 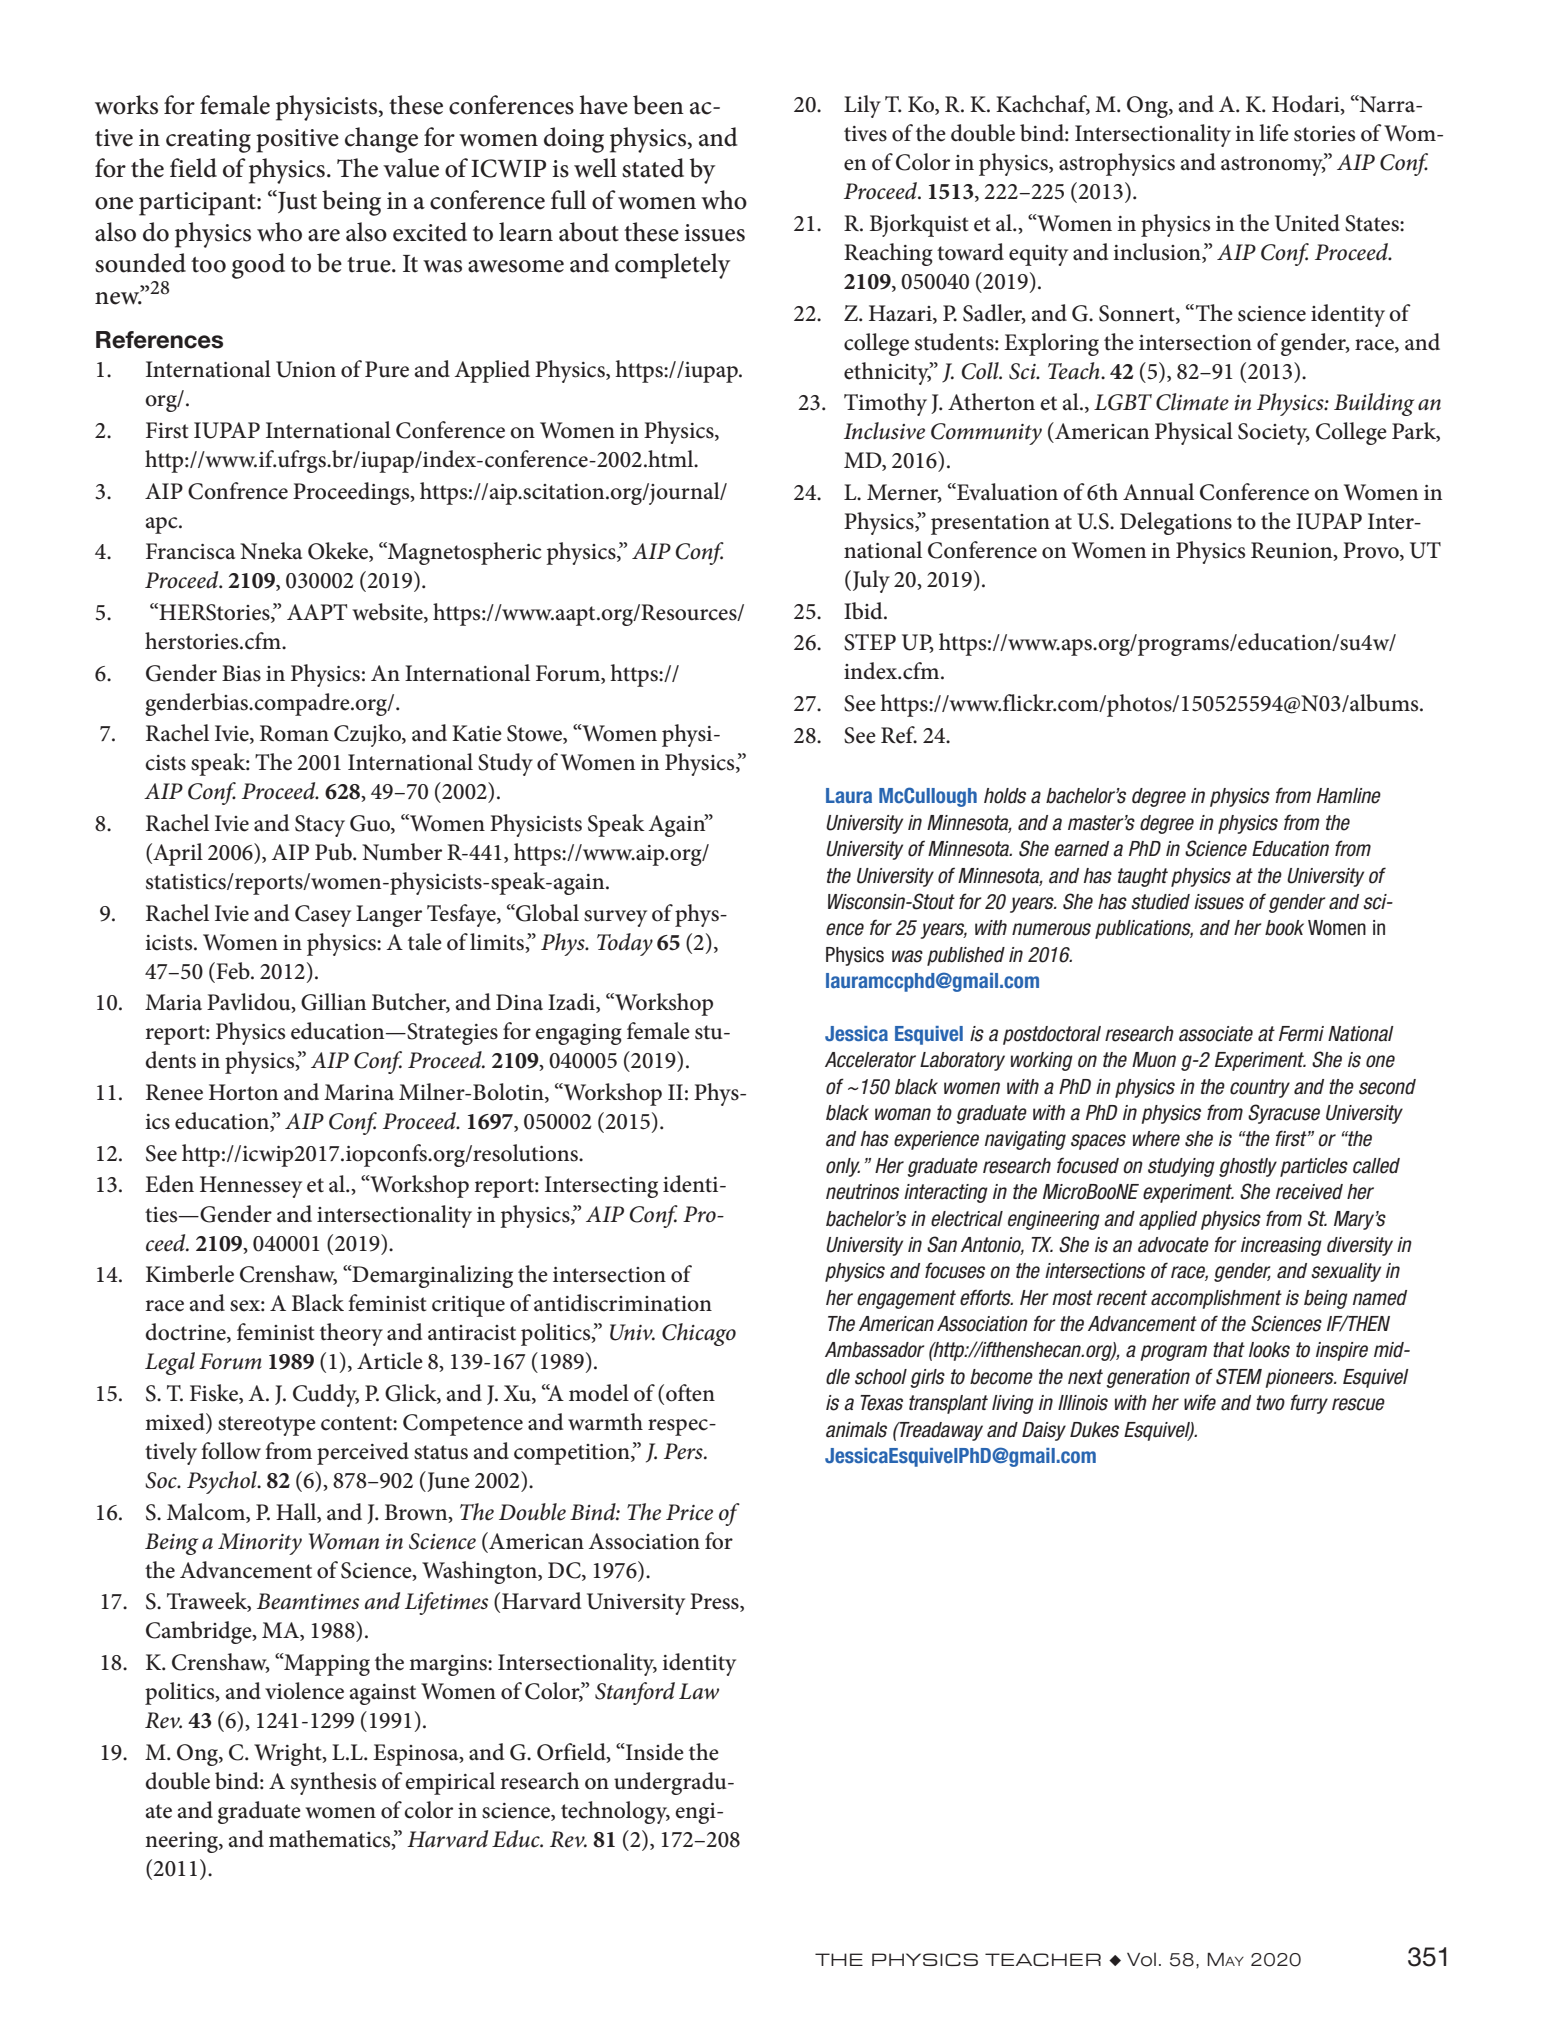 What do you see at coordinates (653, 168) in the page?
I see `stated` at bounding box center [653, 168].
